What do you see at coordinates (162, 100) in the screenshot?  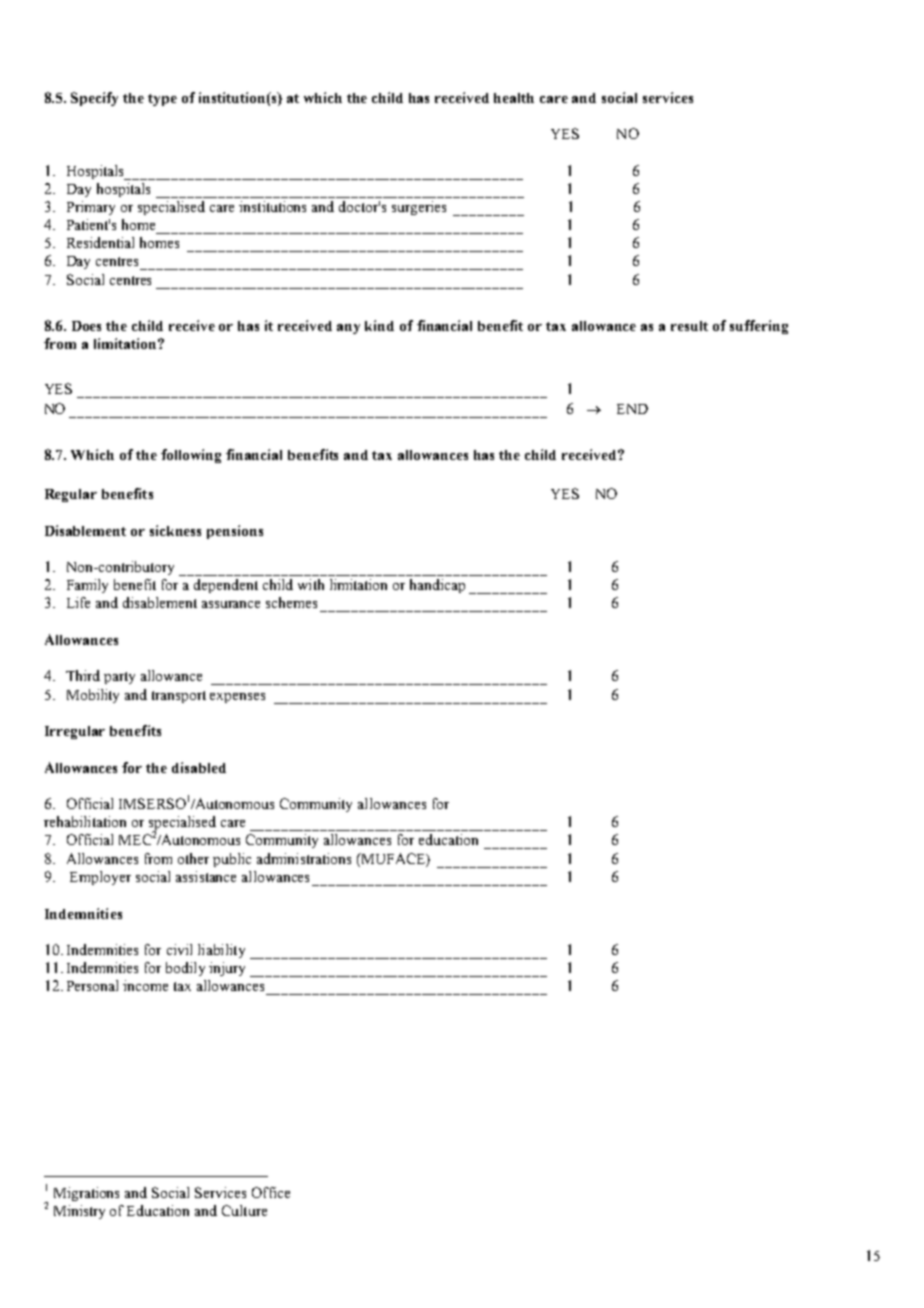 I see `type` at bounding box center [162, 100].
